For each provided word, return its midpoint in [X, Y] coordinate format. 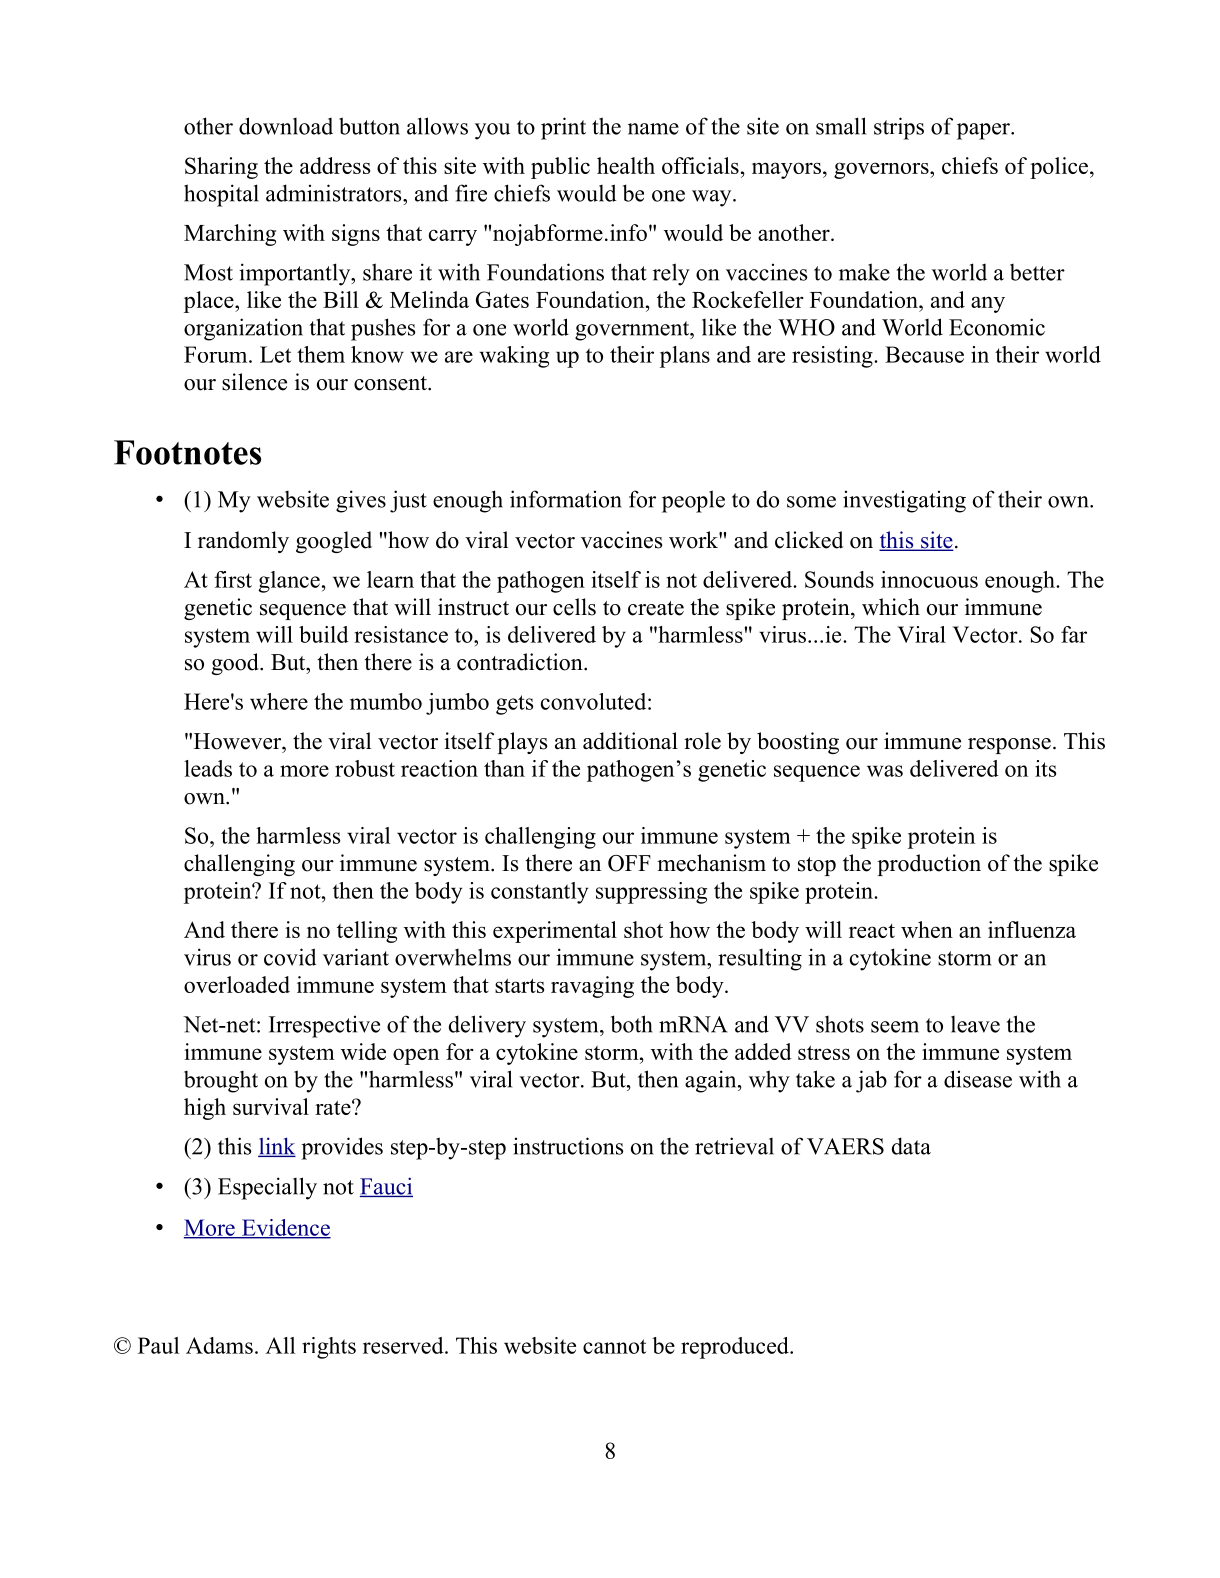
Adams [219, 1345]
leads [208, 768]
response [1009, 746]
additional [630, 741]
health [626, 165]
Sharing [221, 168]
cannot [614, 1346]
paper [984, 131]
